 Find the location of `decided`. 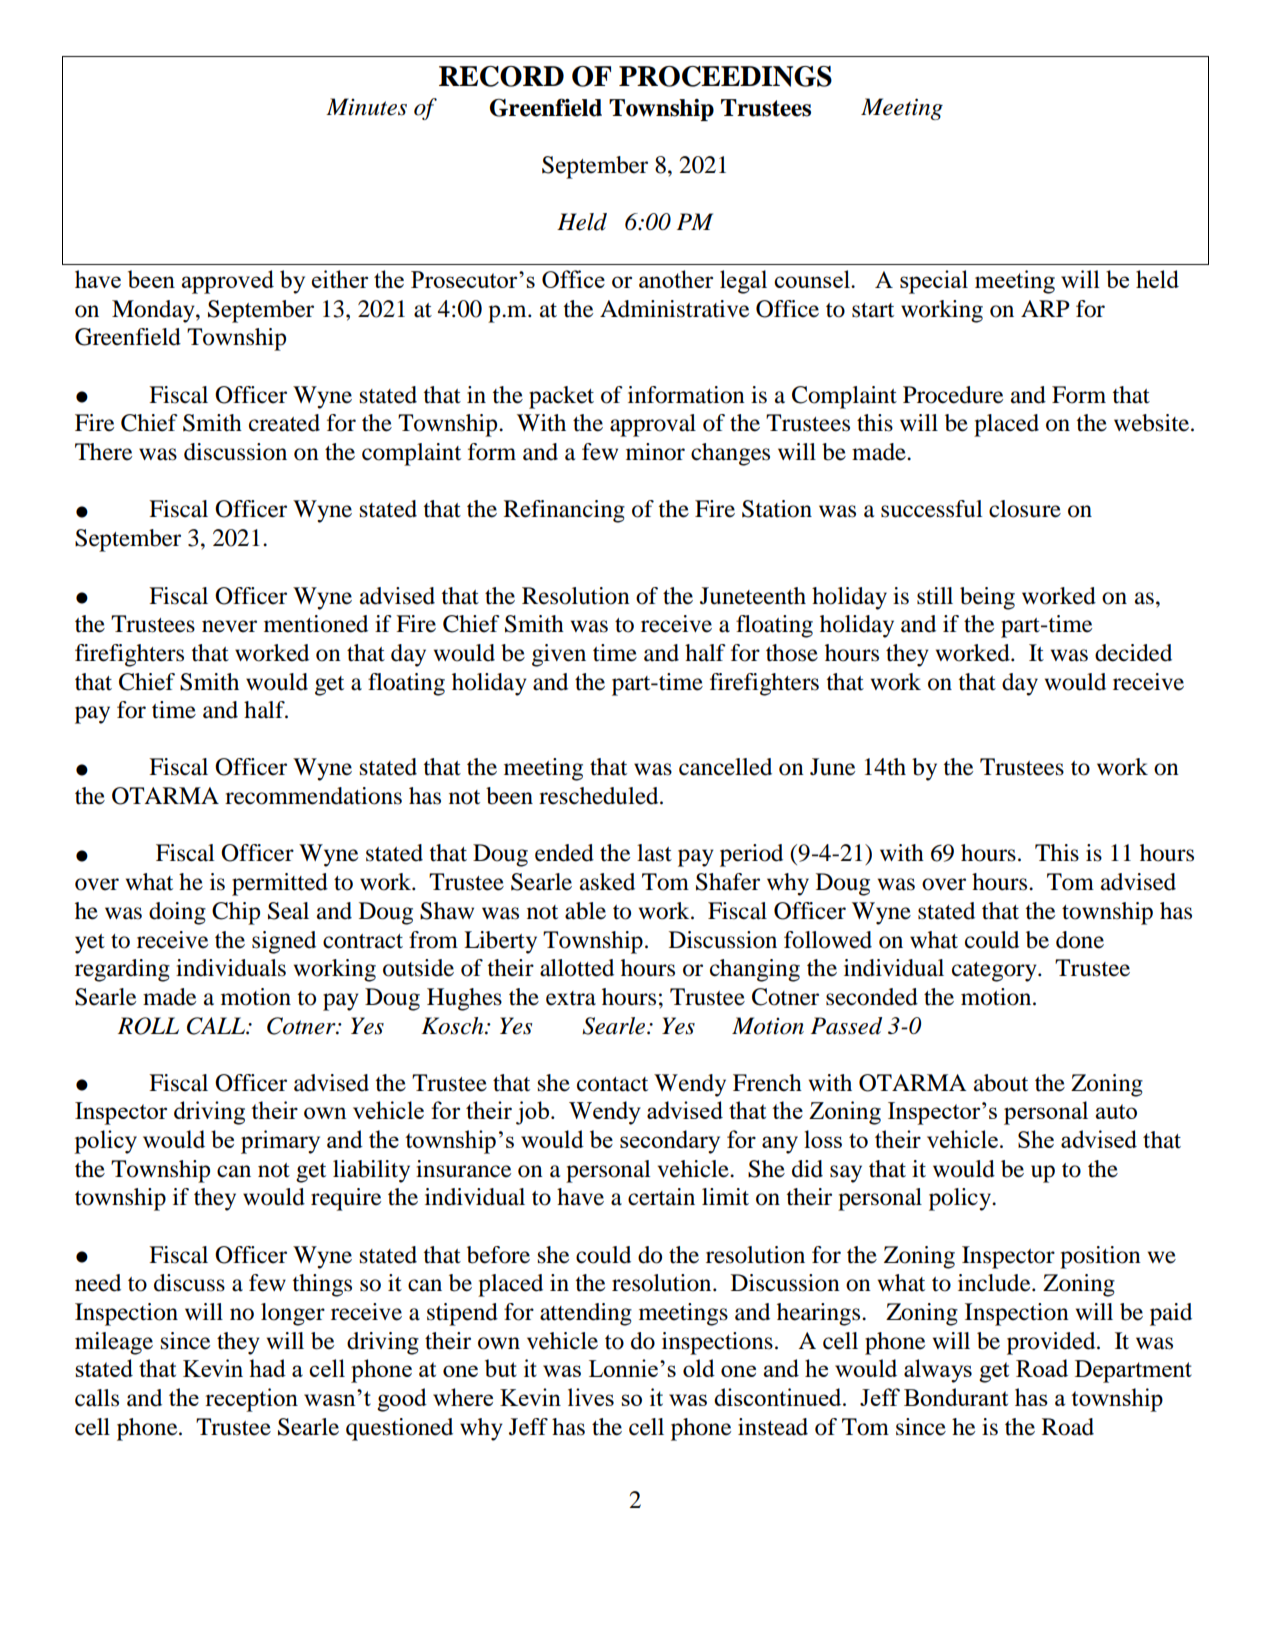

decided is located at coordinates (1133, 653).
